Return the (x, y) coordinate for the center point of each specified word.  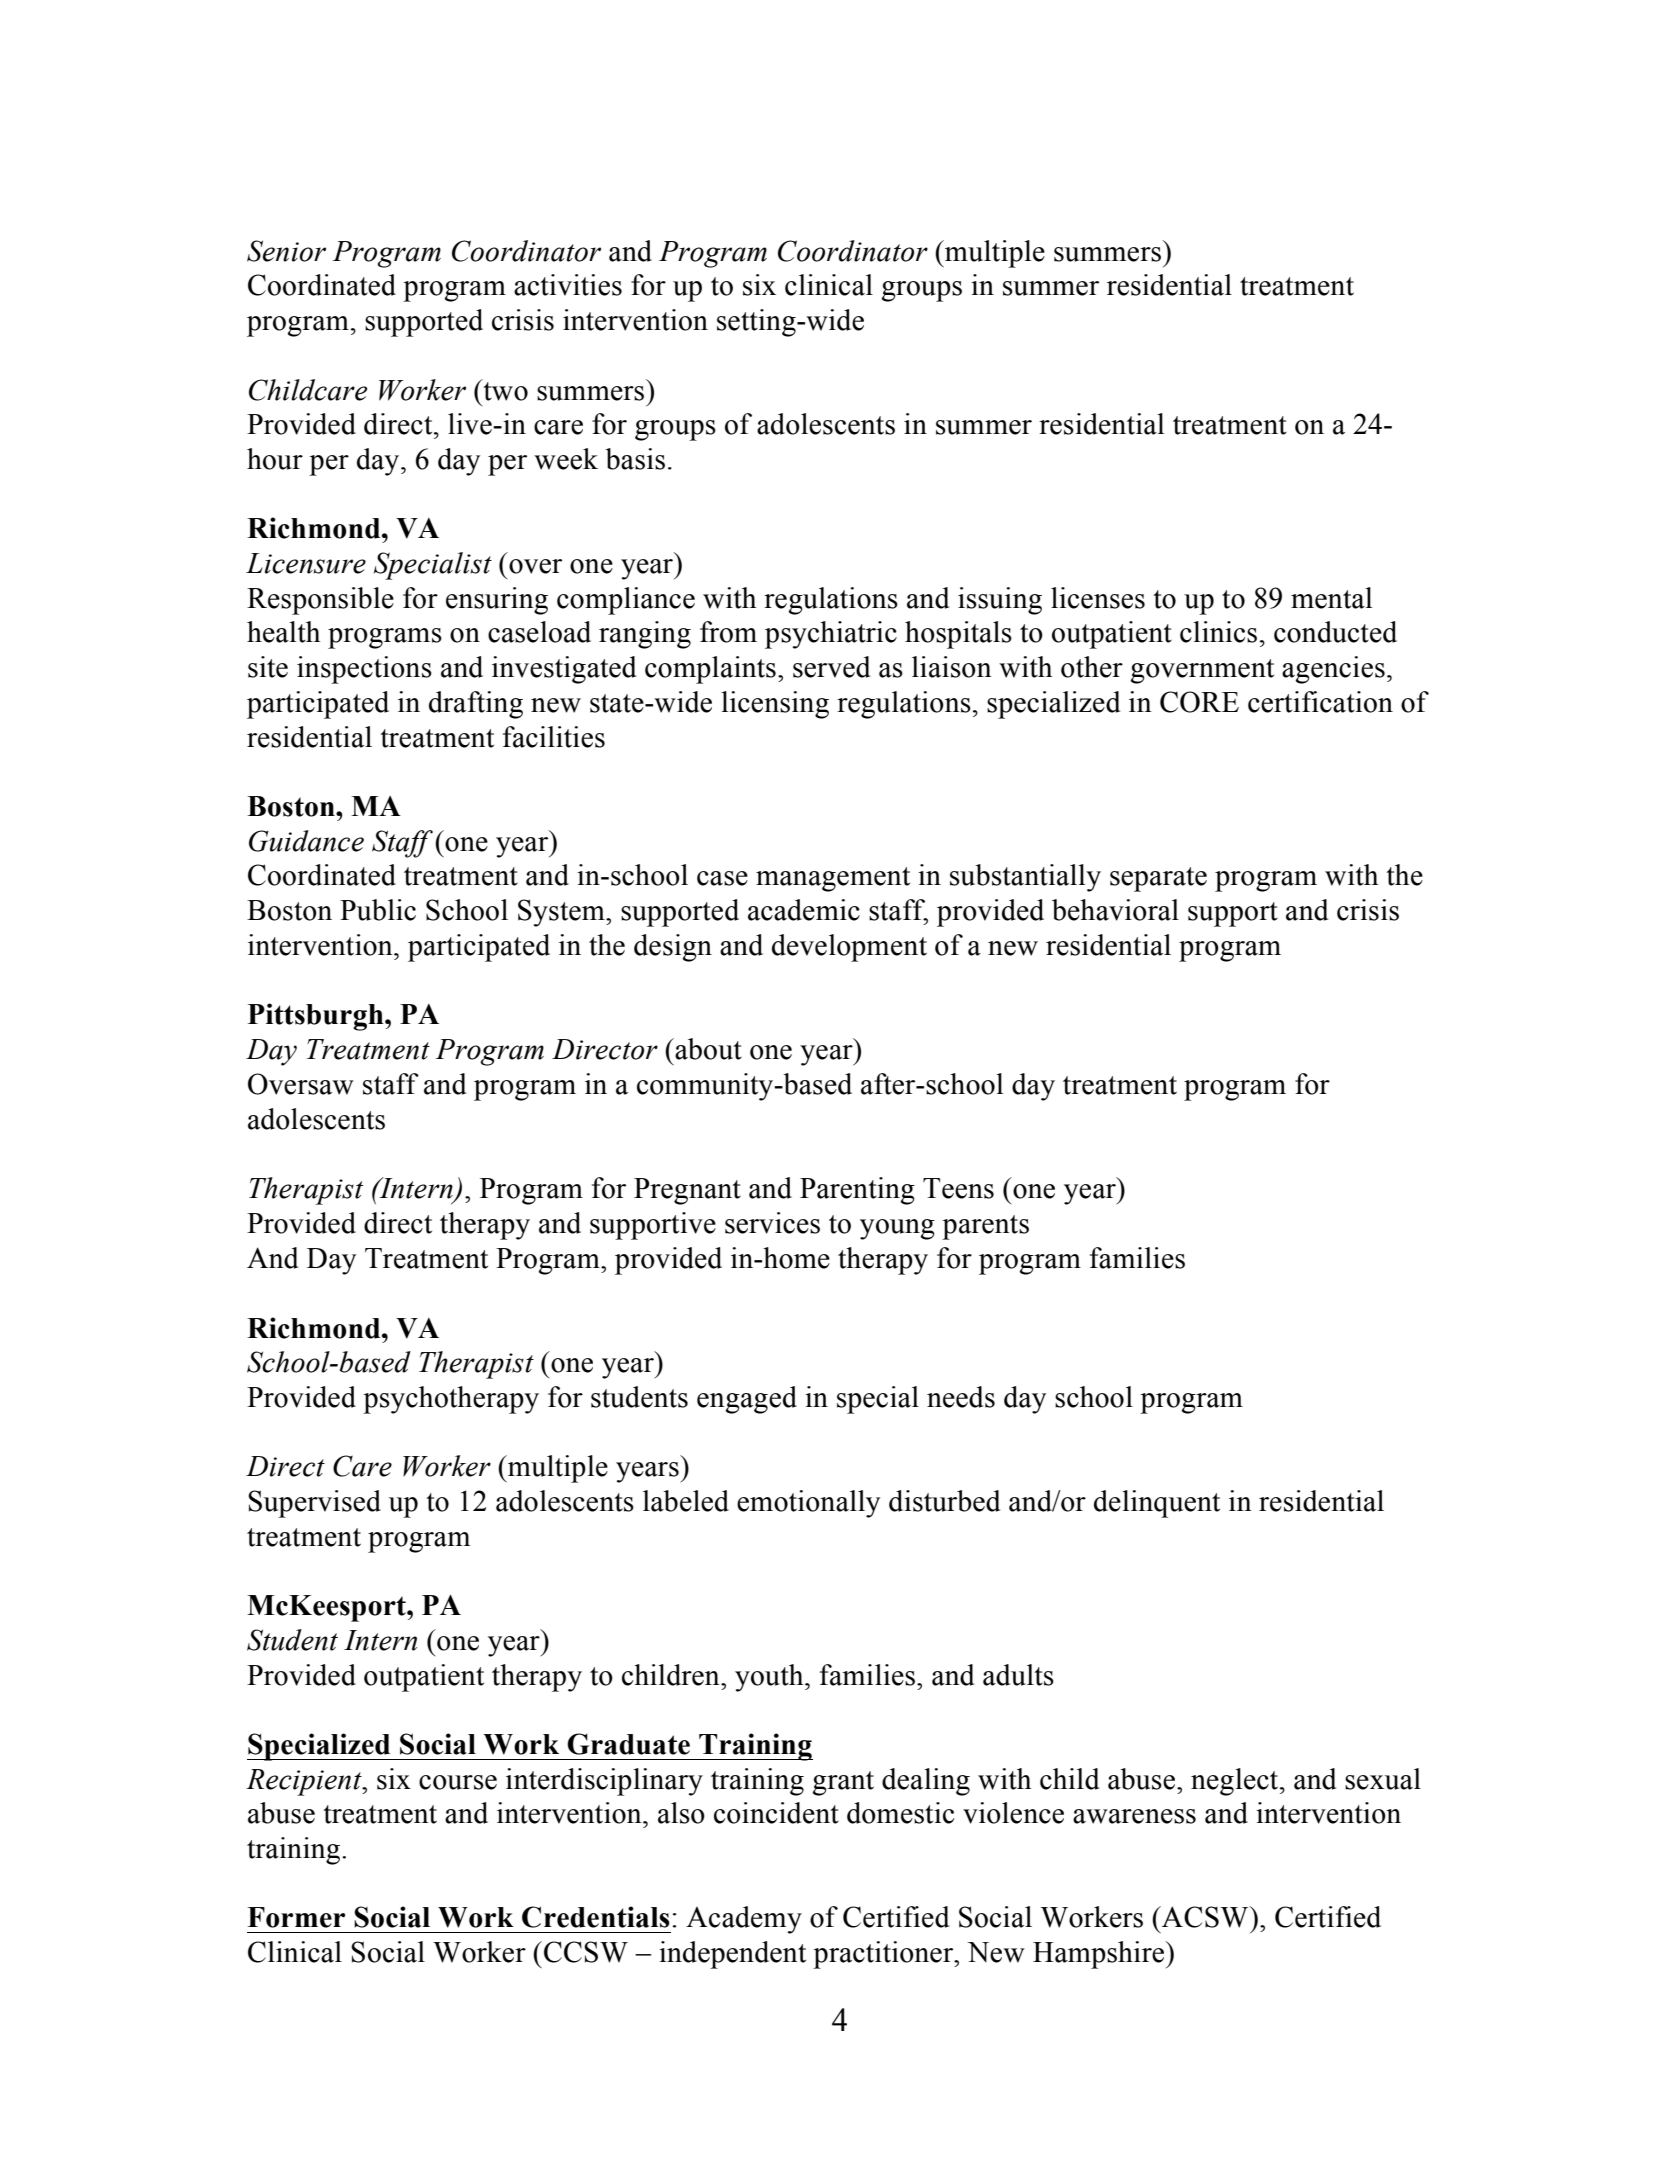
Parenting (857, 1191)
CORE (1199, 702)
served (831, 667)
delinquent (1157, 1504)
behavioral (1115, 910)
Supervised (314, 1504)
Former (296, 1917)
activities (568, 285)
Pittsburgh (317, 1017)
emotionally (808, 1504)
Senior (286, 251)
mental (1331, 598)
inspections (364, 670)
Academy (744, 1920)
